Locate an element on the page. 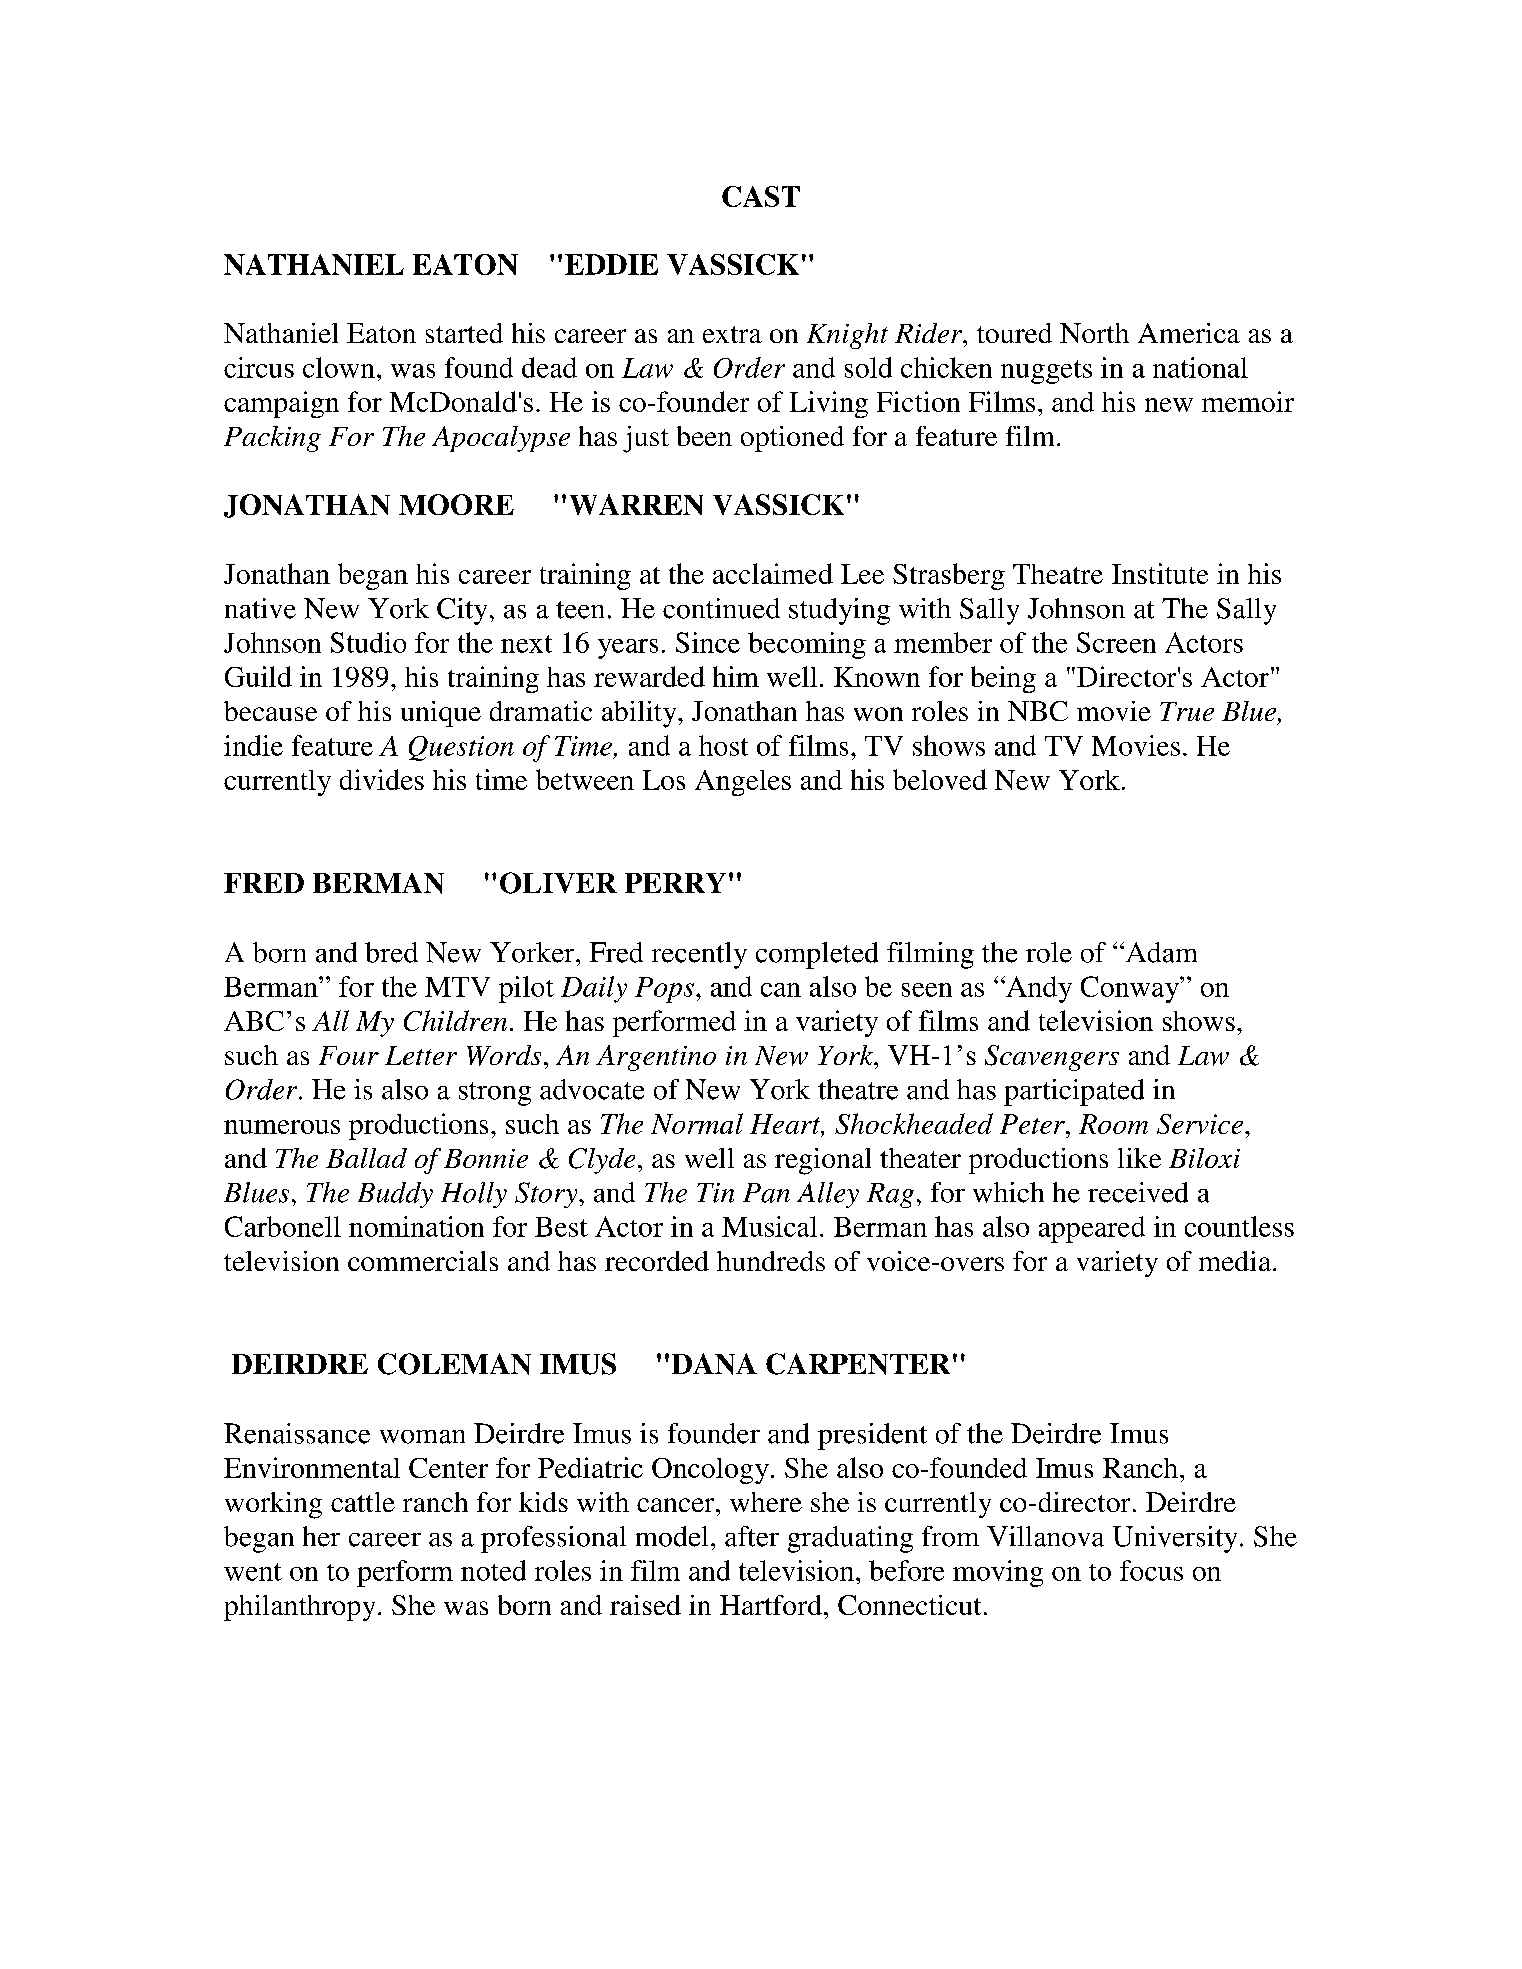  Conway is located at coordinates (1131, 989).
